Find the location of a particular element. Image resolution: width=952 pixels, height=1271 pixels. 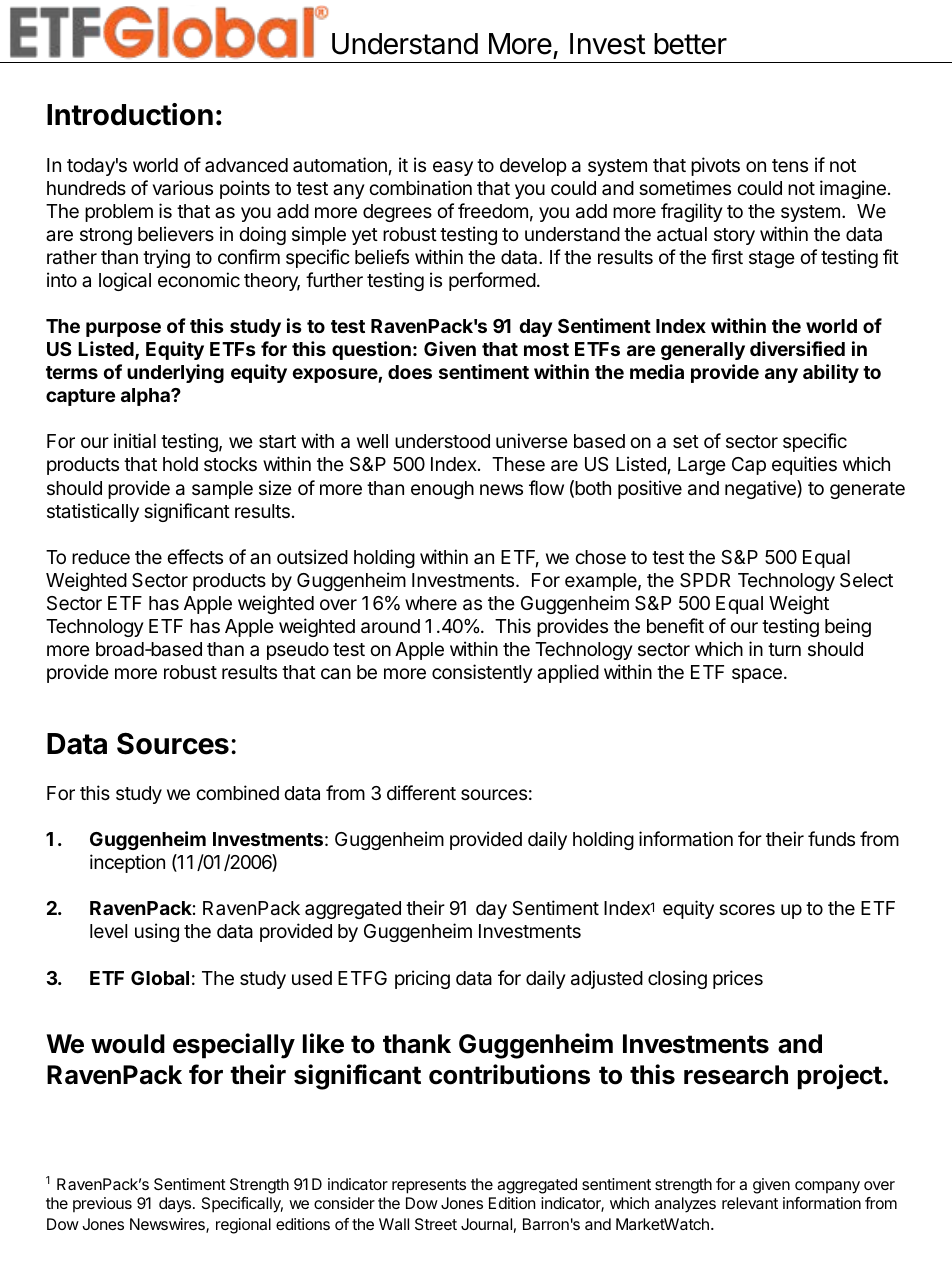

easy is located at coordinates (453, 168).
